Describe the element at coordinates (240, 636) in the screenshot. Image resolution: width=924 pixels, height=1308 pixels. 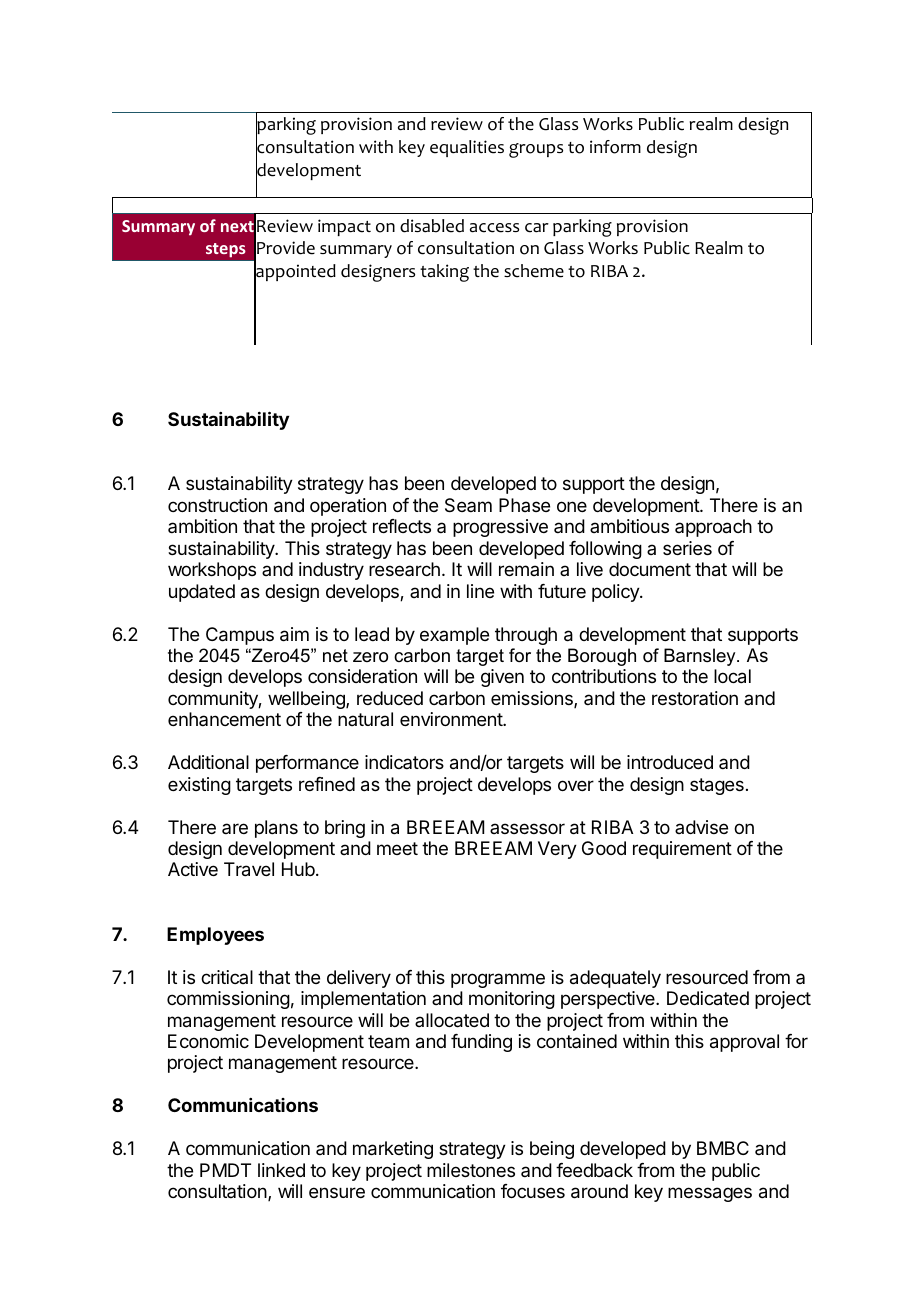
I see `Campus` at that location.
